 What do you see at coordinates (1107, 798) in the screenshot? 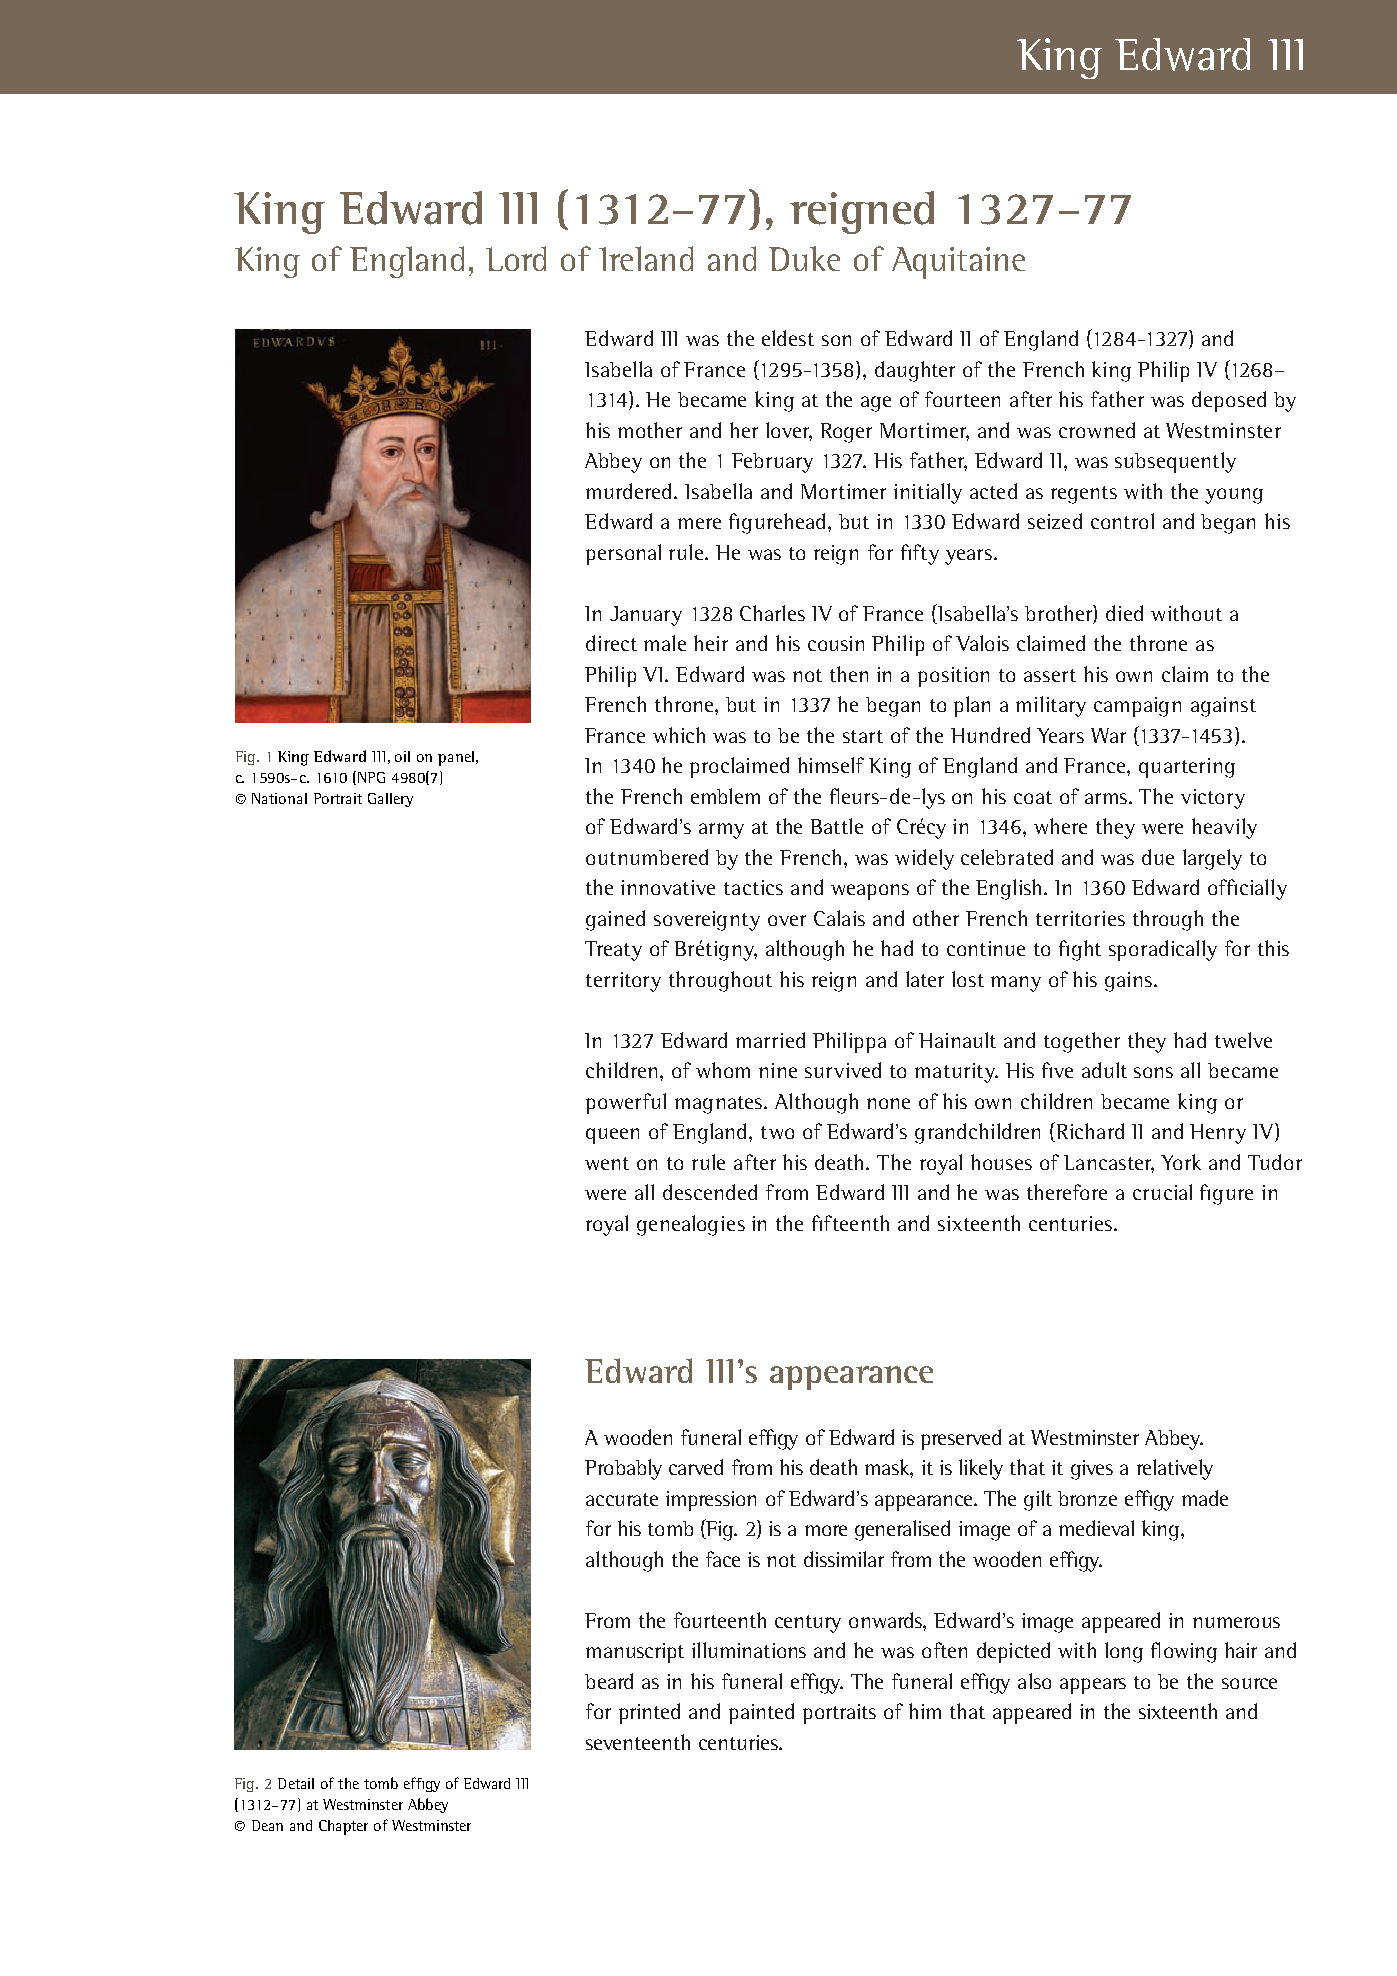
I see `arms` at bounding box center [1107, 798].
